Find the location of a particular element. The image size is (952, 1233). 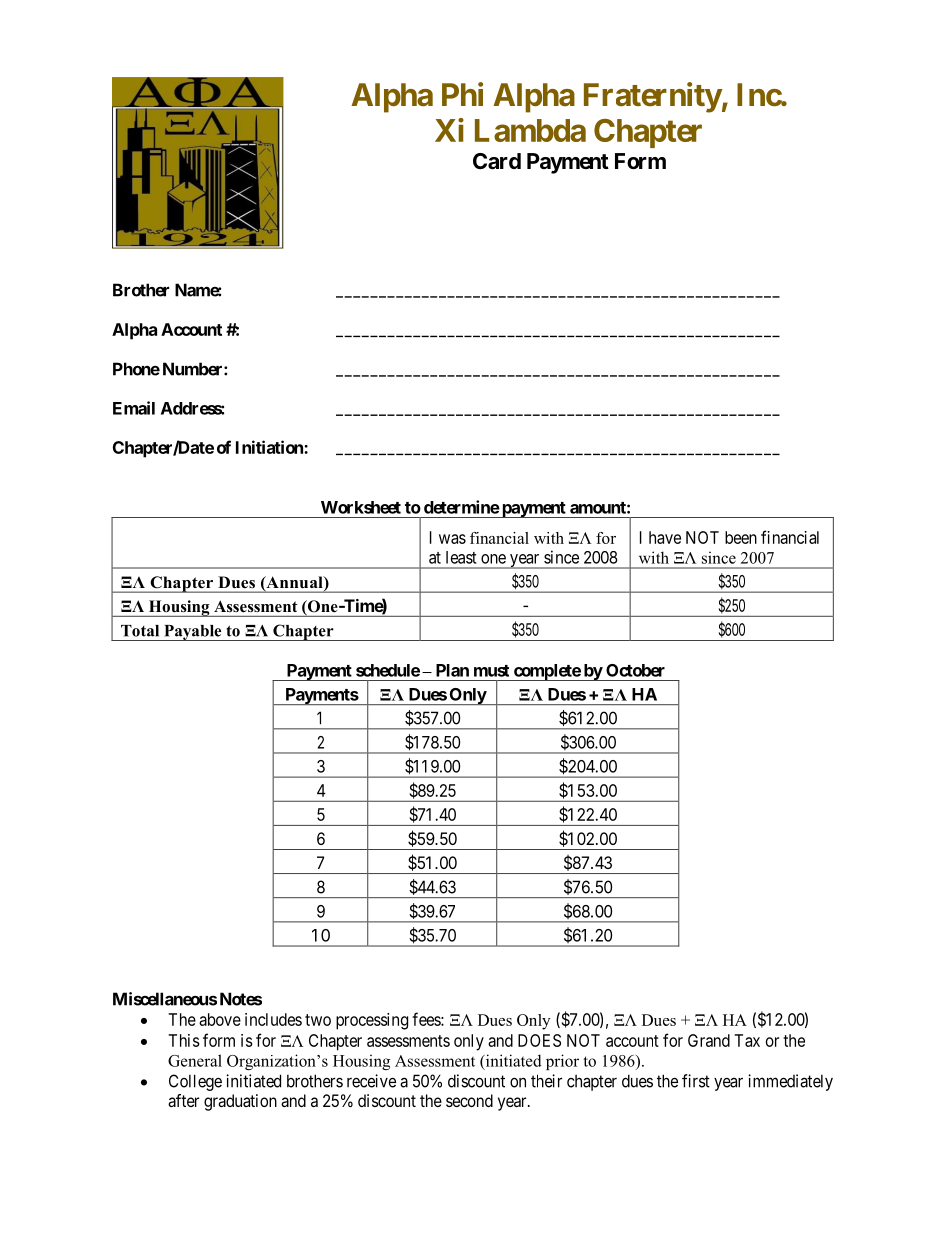

Fraternity is located at coordinates (653, 97).
